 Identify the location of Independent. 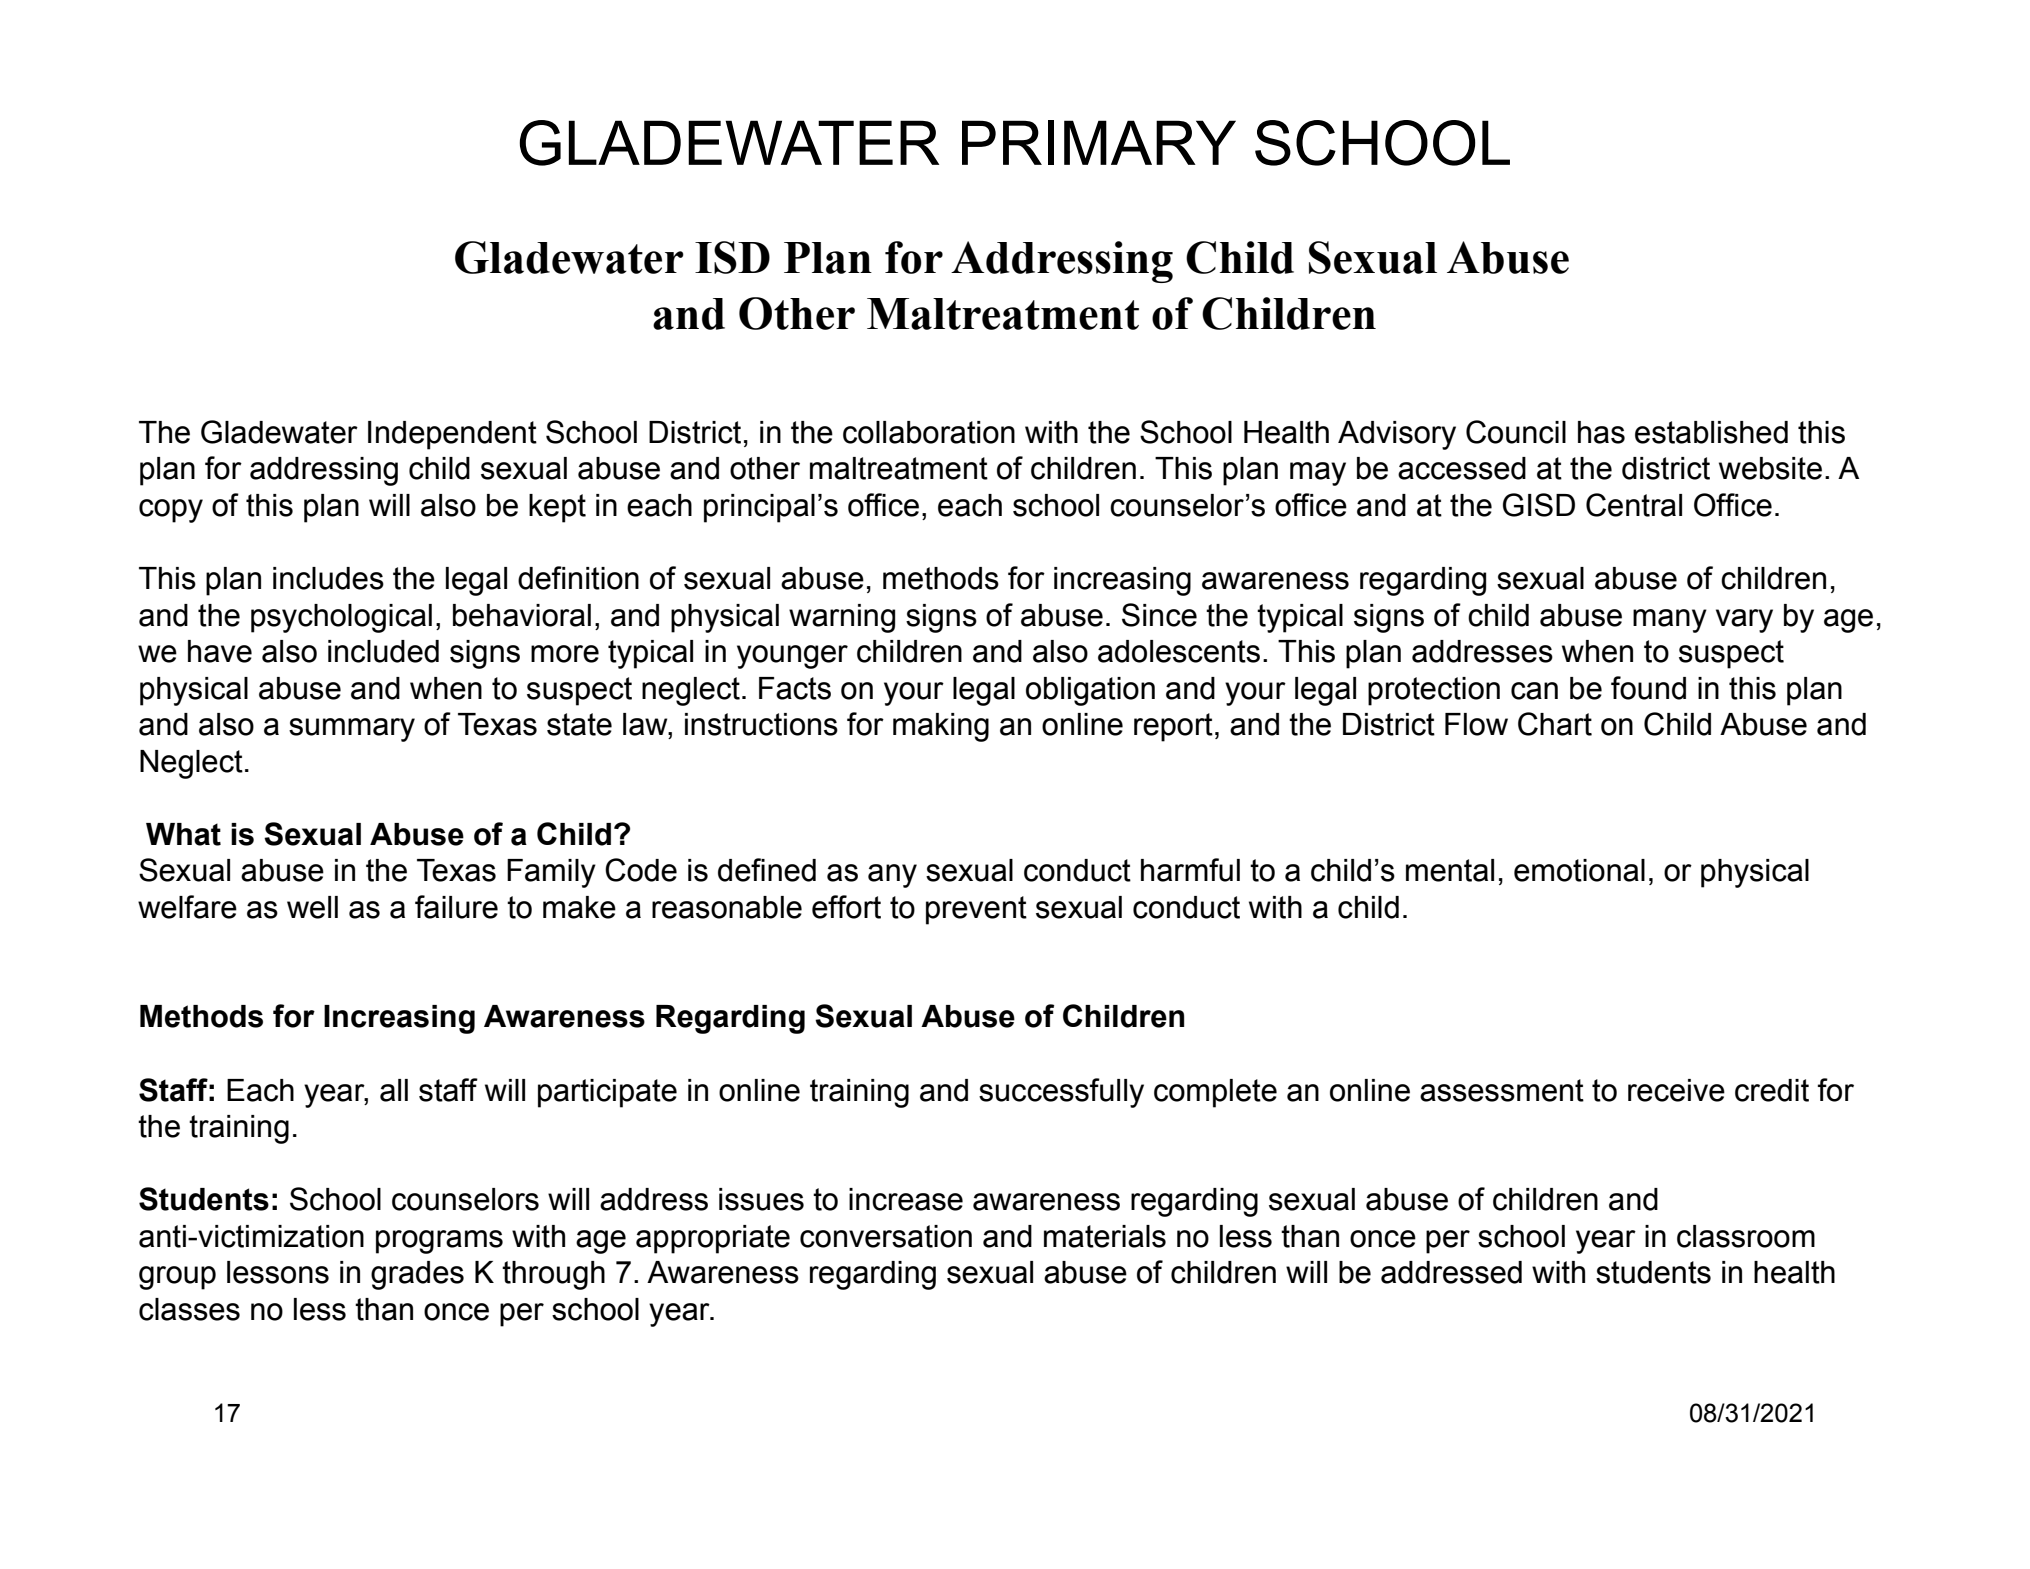
(452, 435).
